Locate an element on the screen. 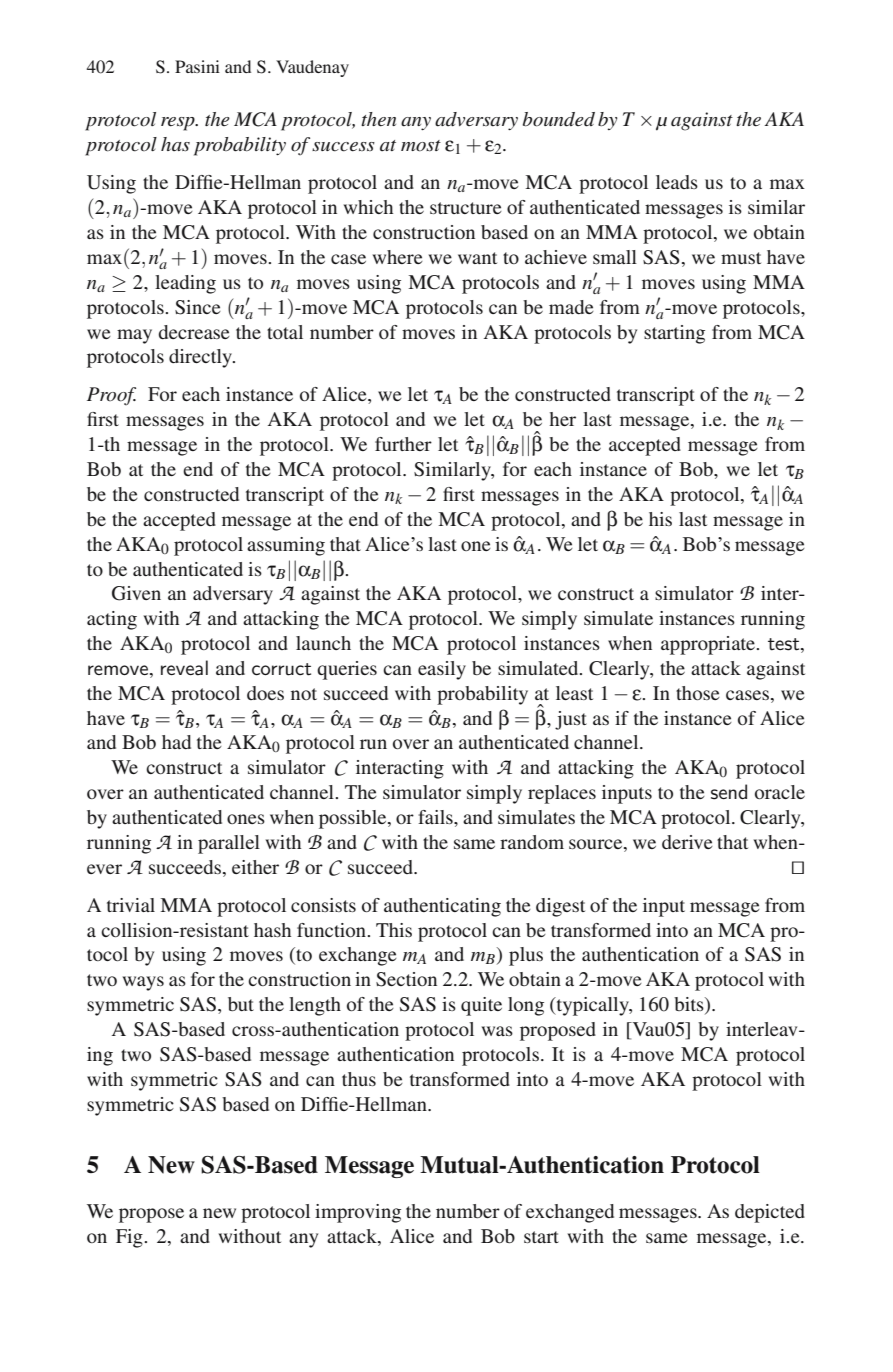 This screenshot has width=893, height=1372. reveal is located at coordinates (184, 668).
